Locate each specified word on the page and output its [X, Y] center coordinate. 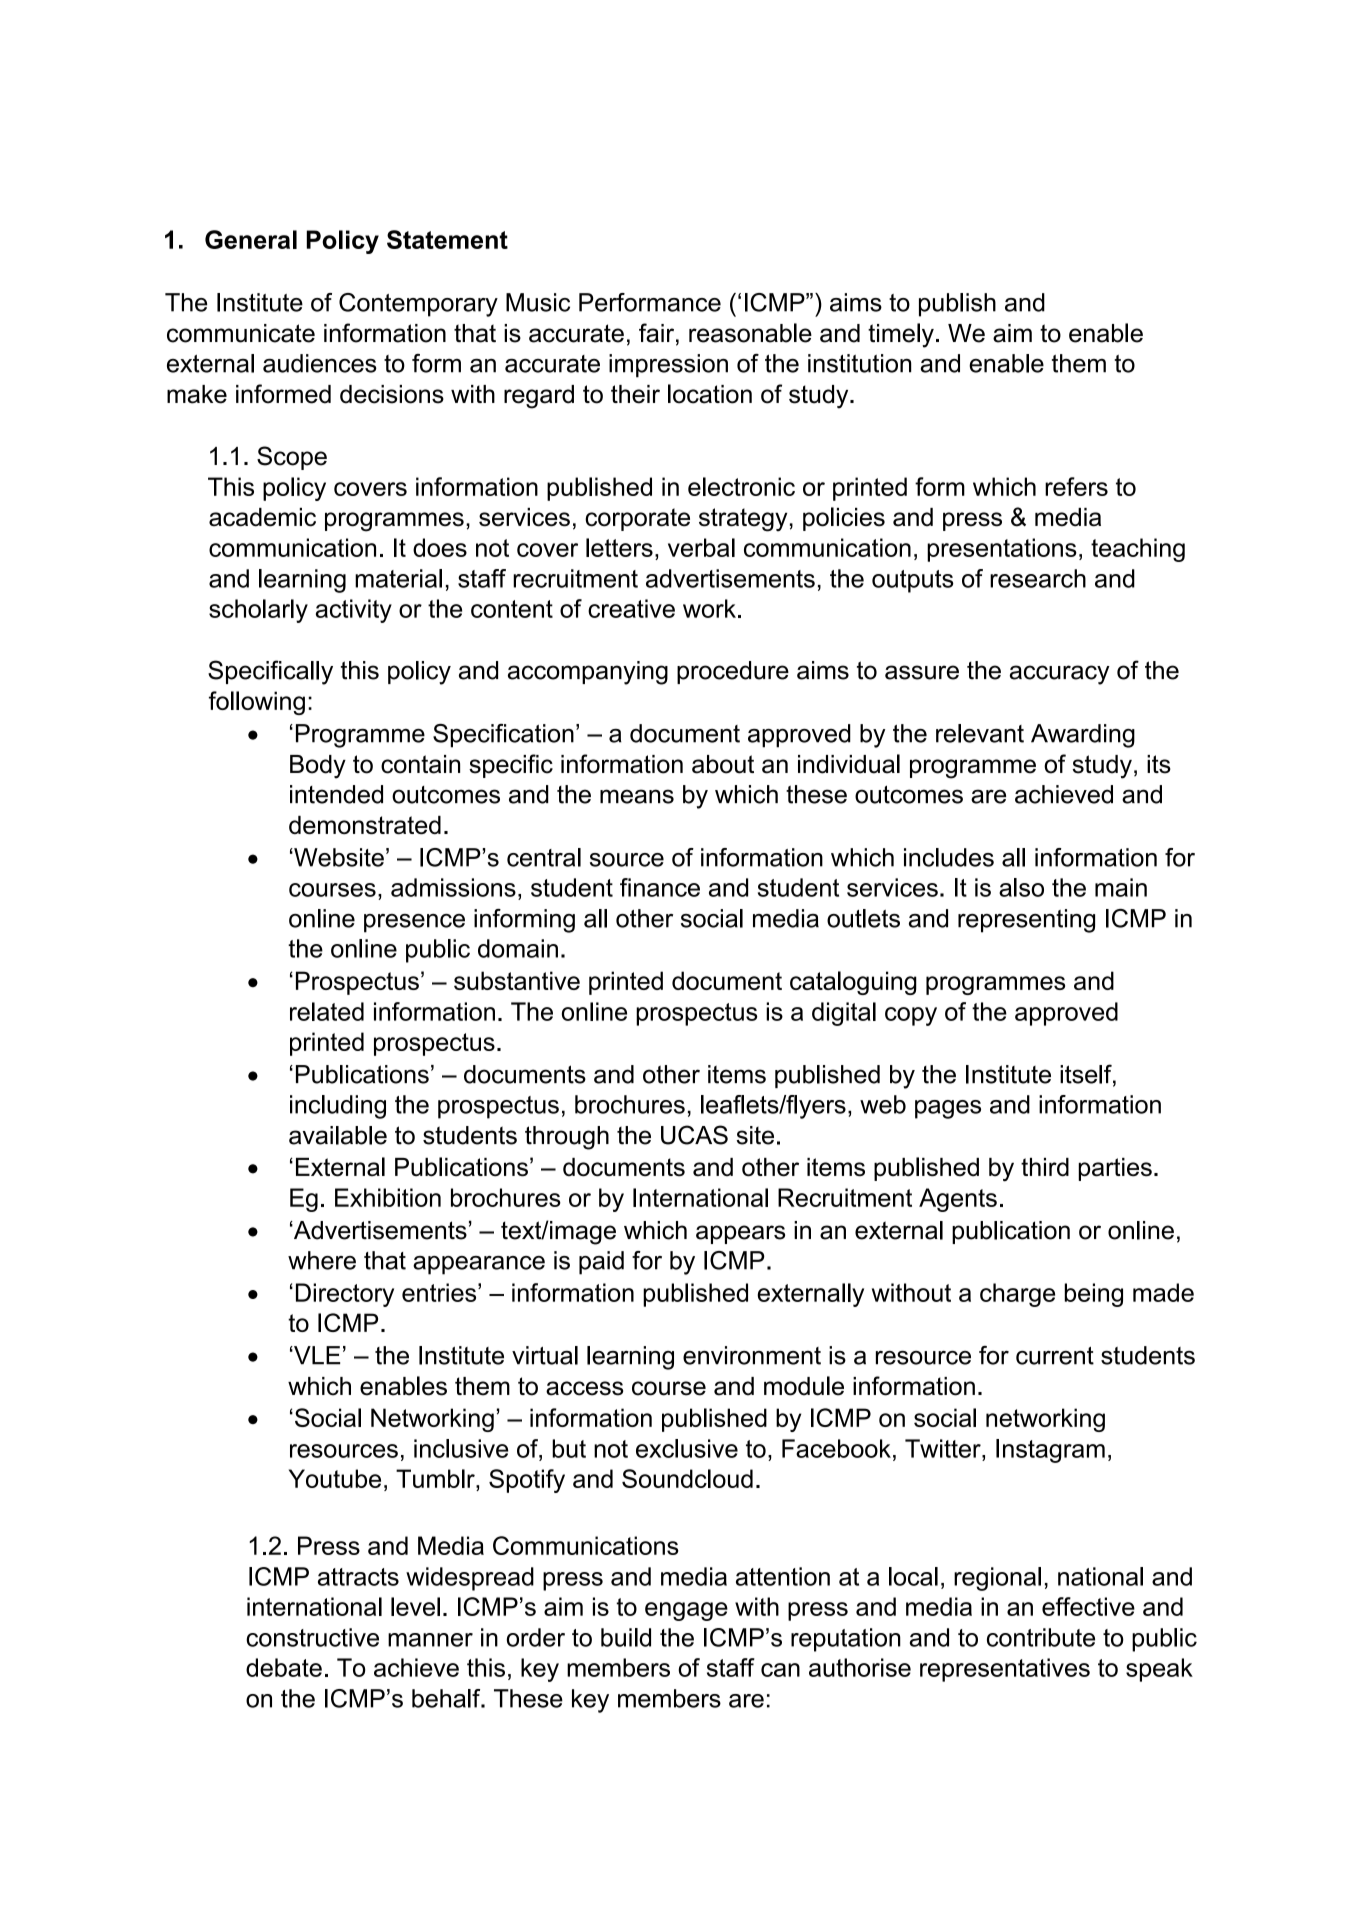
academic [262, 517]
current [1055, 1356]
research [1038, 578]
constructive [312, 1637]
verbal [701, 547]
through [567, 1138]
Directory [345, 1295]
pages [948, 1109]
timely [901, 335]
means [637, 796]
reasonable [750, 333]
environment [752, 1355]
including [338, 1107]
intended [336, 794]
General [251, 239]
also [1021, 887]
